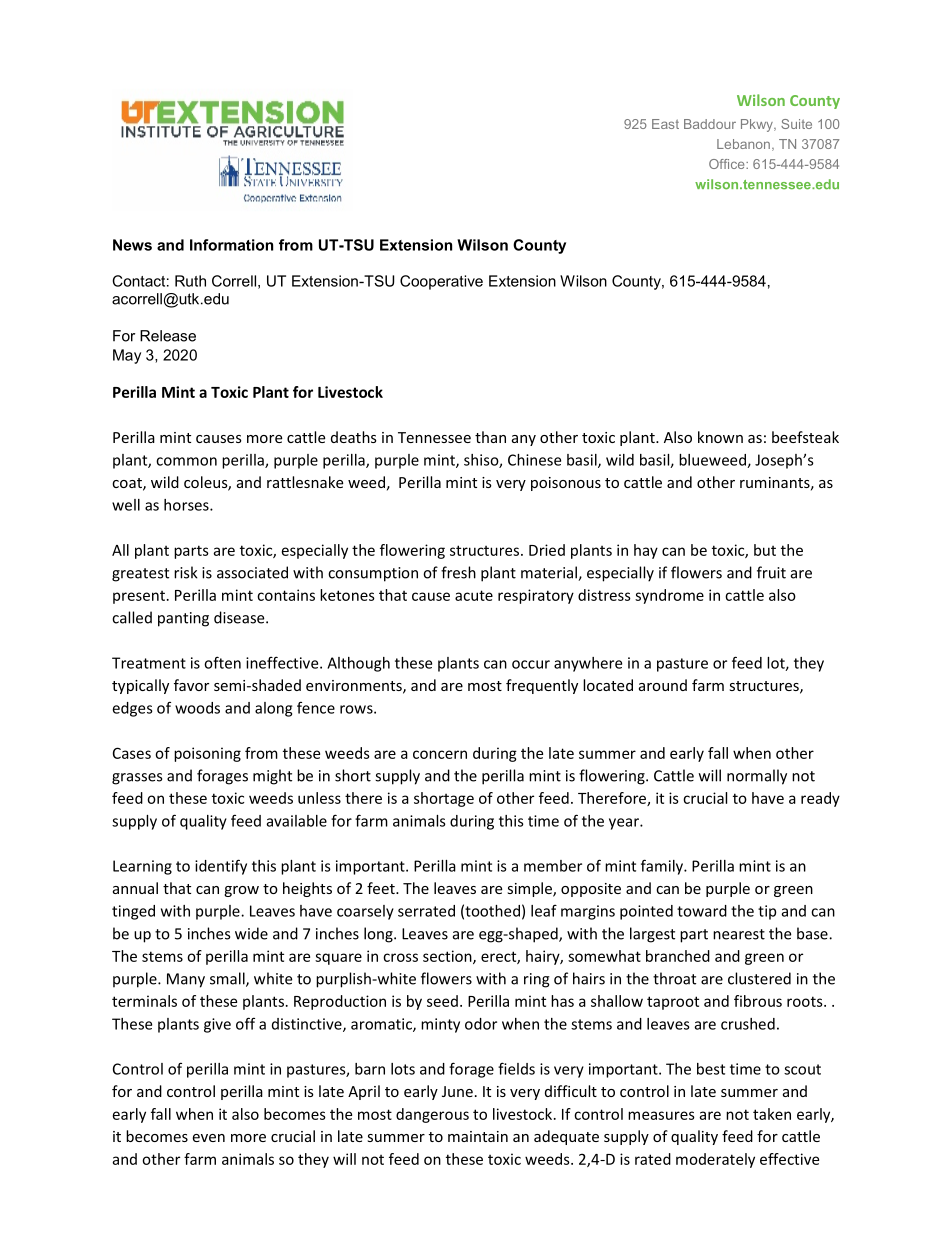 Image resolution: width=952 pixels, height=1233 pixels. What do you see at coordinates (441, 282) in the document?
I see `Cooperative` at bounding box center [441, 282].
